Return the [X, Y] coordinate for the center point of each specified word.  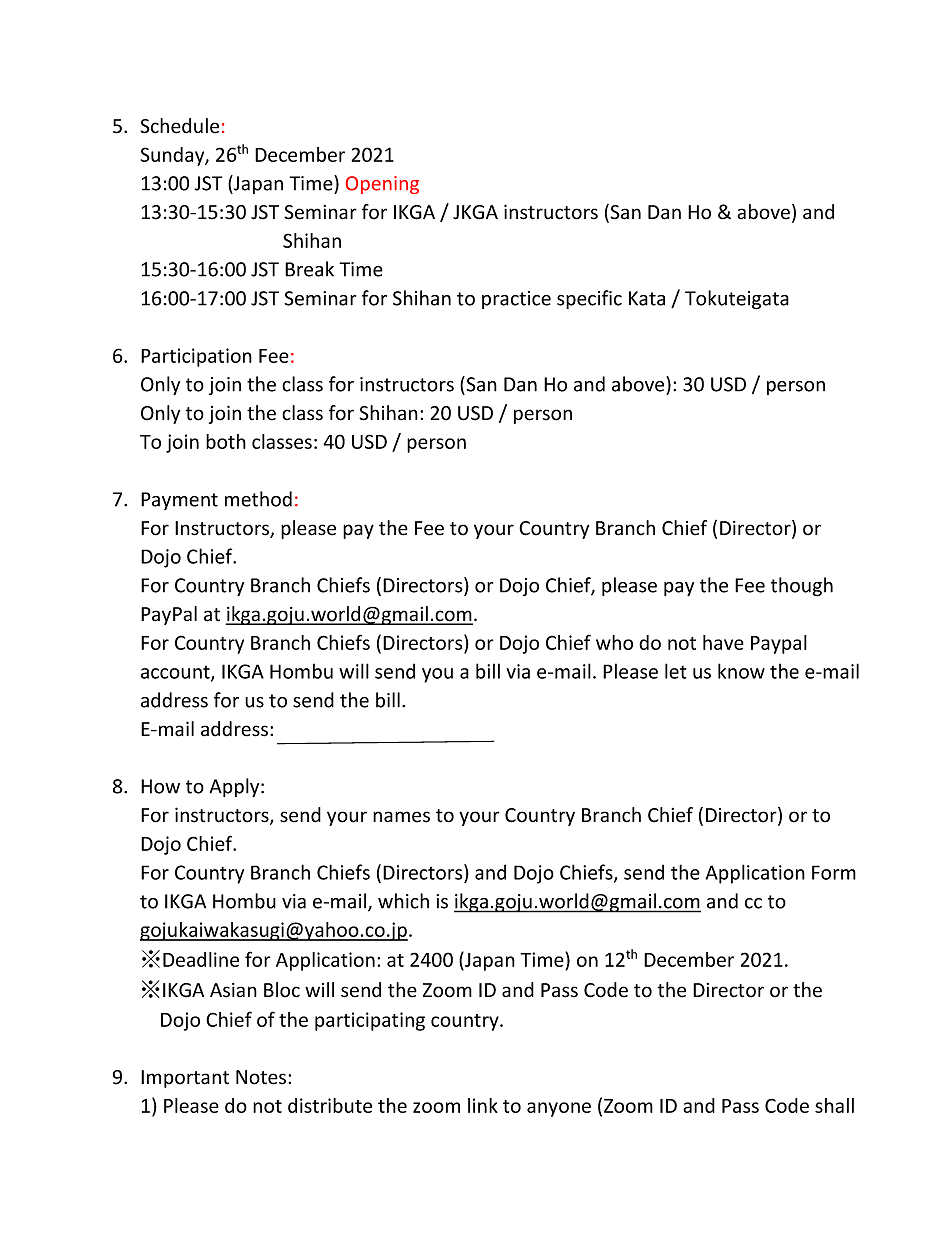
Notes [262, 1077]
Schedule [179, 126]
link [483, 1105]
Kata [647, 298]
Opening [382, 185]
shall [834, 1105]
